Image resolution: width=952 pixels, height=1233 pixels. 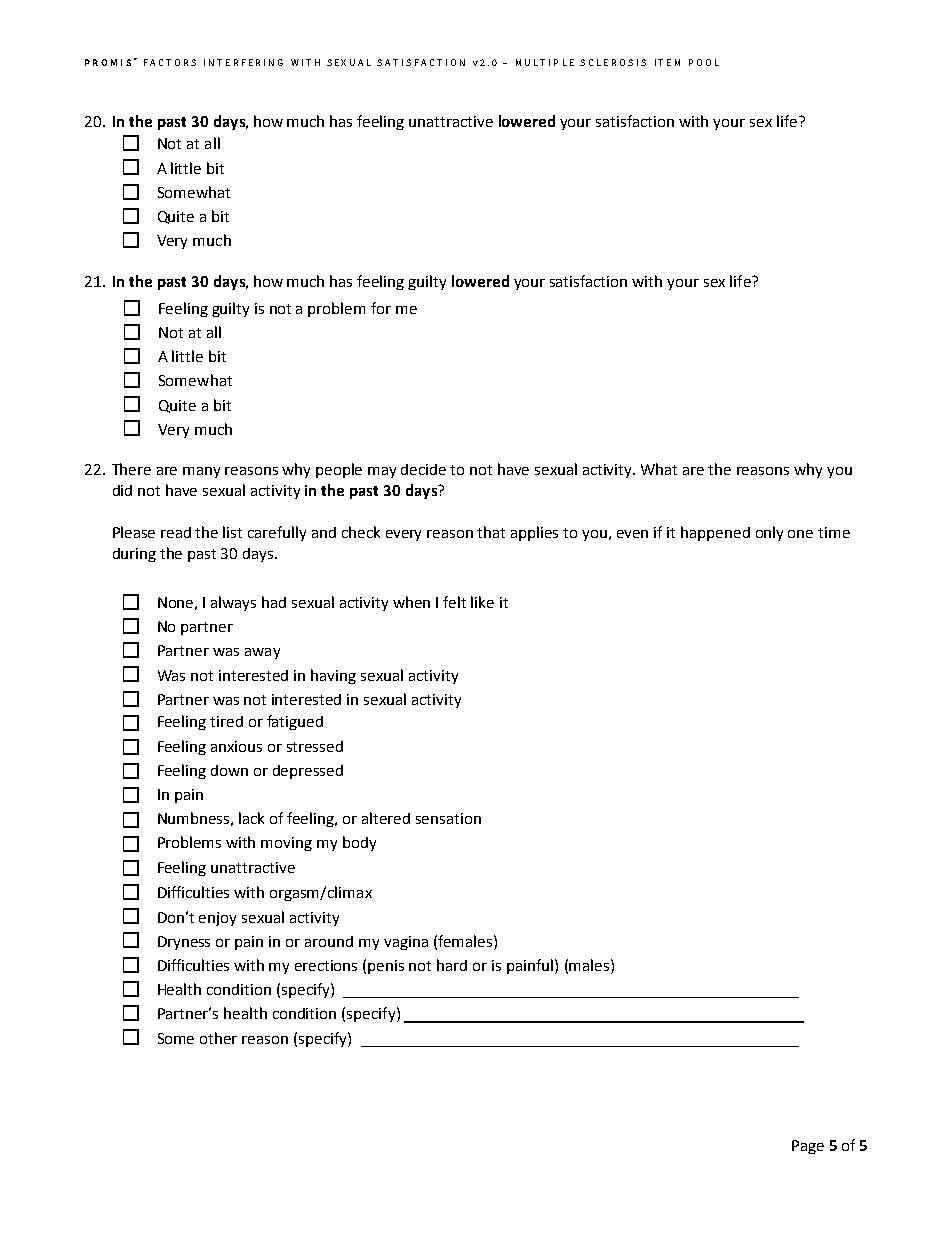 What do you see at coordinates (170, 62) in the image?
I see `FACTORS` at bounding box center [170, 62].
